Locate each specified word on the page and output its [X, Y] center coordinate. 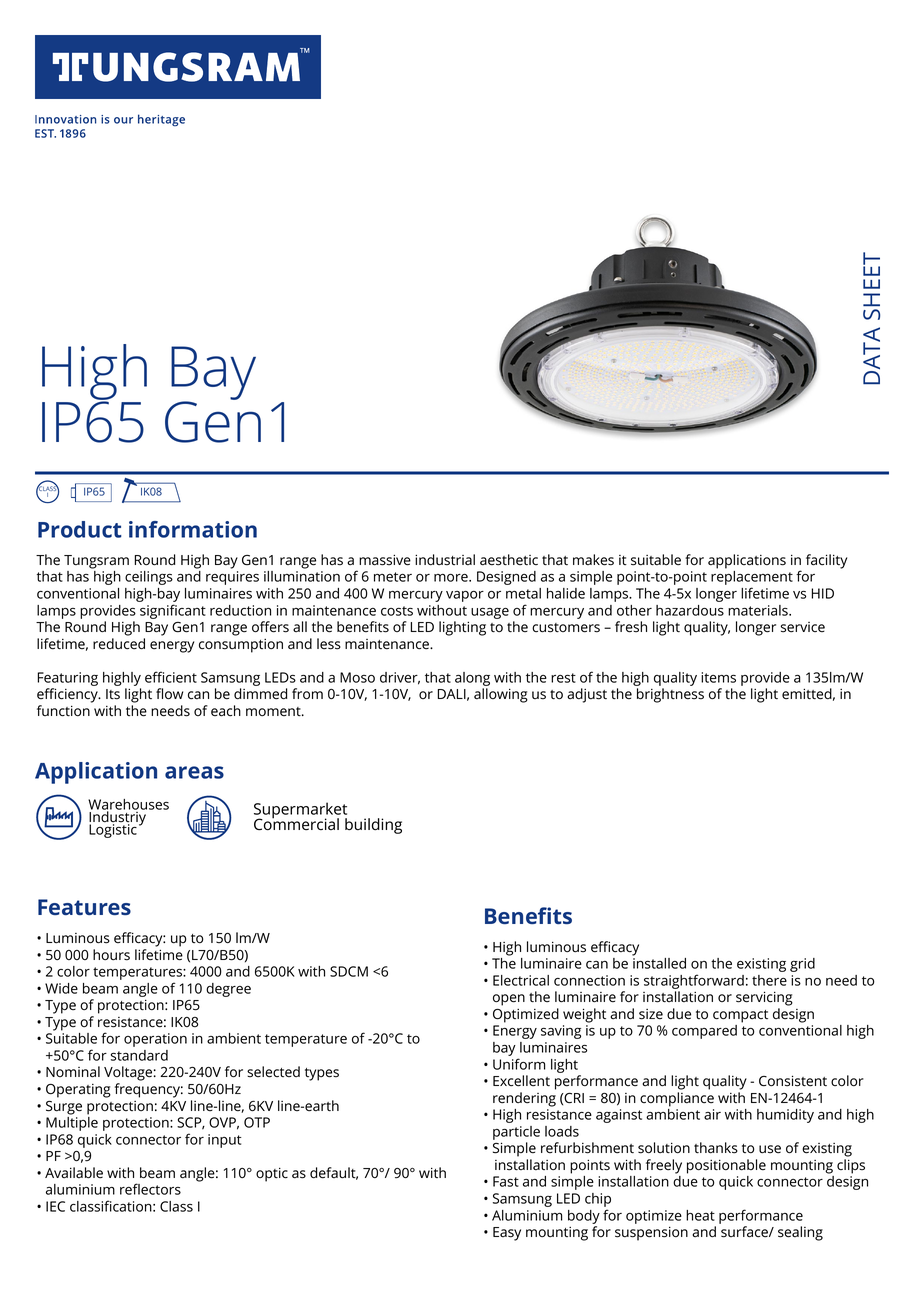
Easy [507, 1234]
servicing [764, 998]
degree [228, 990]
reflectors [150, 1189]
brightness [670, 695]
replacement [752, 579]
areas [194, 772]
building [373, 826]
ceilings [149, 578]
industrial [445, 560]
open [509, 1000]
